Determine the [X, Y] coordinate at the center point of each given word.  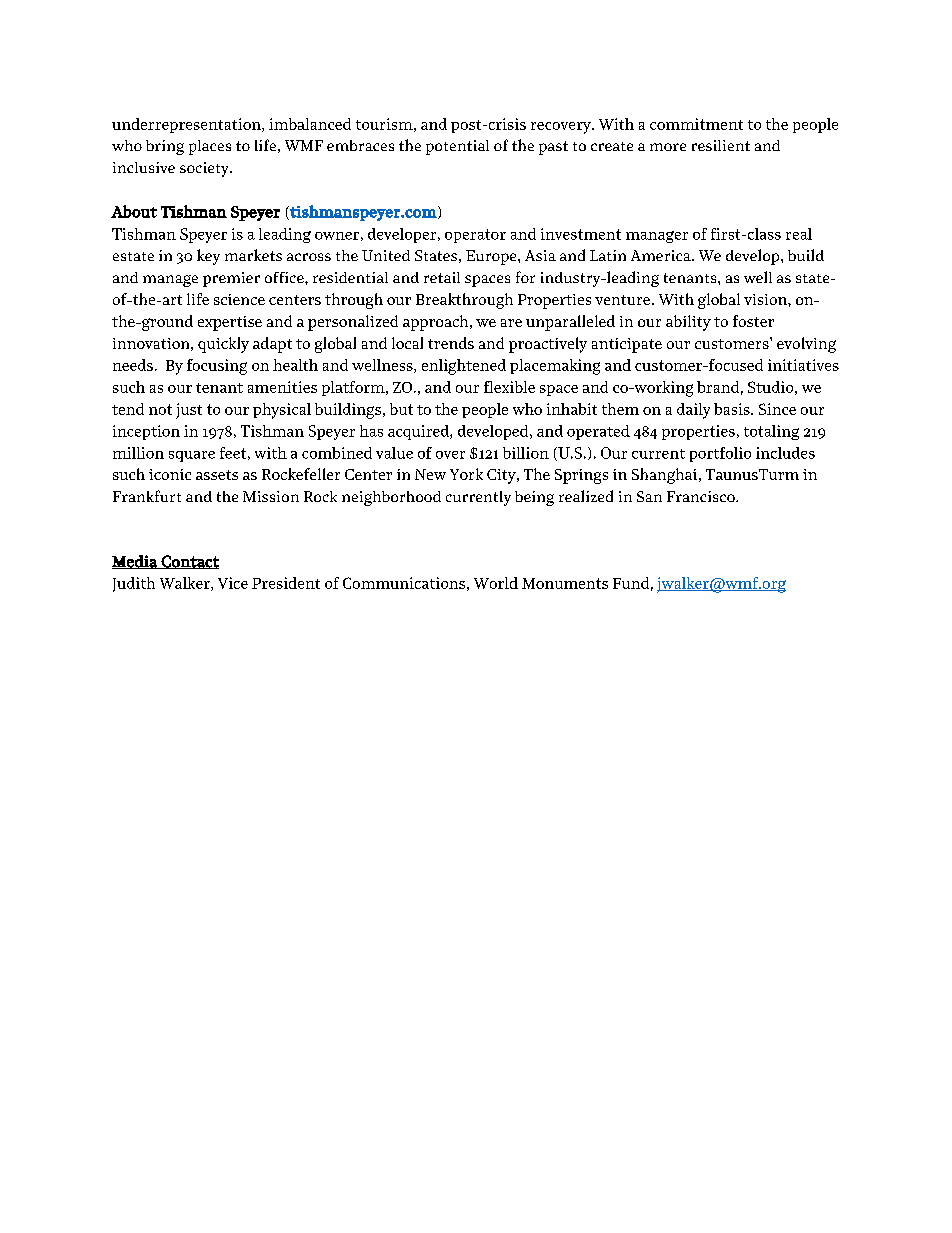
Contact [189, 562]
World [496, 583]
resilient [721, 145]
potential [457, 147]
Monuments [565, 583]
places [210, 147]
